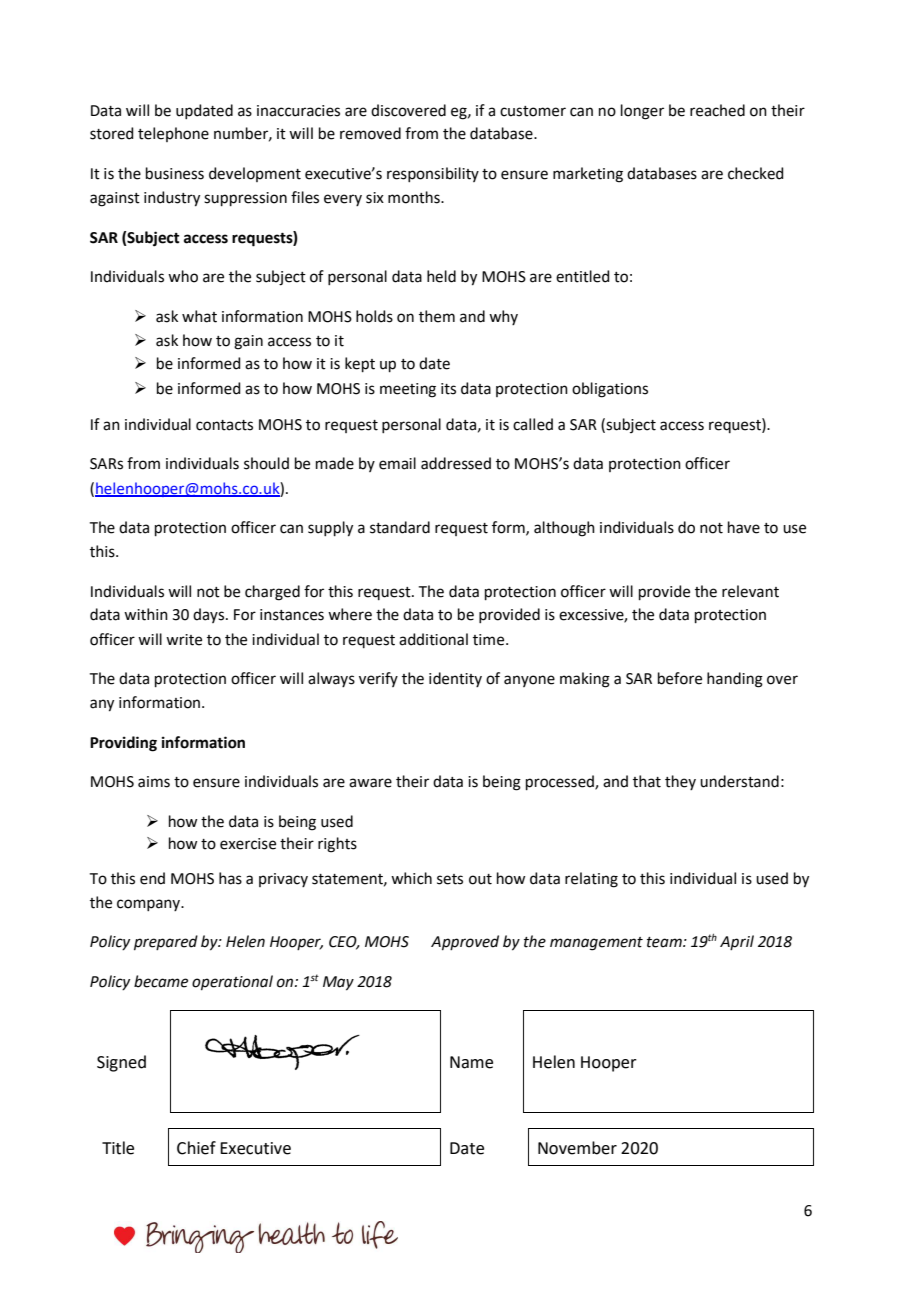 This document has height=1308, width=924. What do you see at coordinates (665, 942) in the document?
I see `team` at bounding box center [665, 942].
